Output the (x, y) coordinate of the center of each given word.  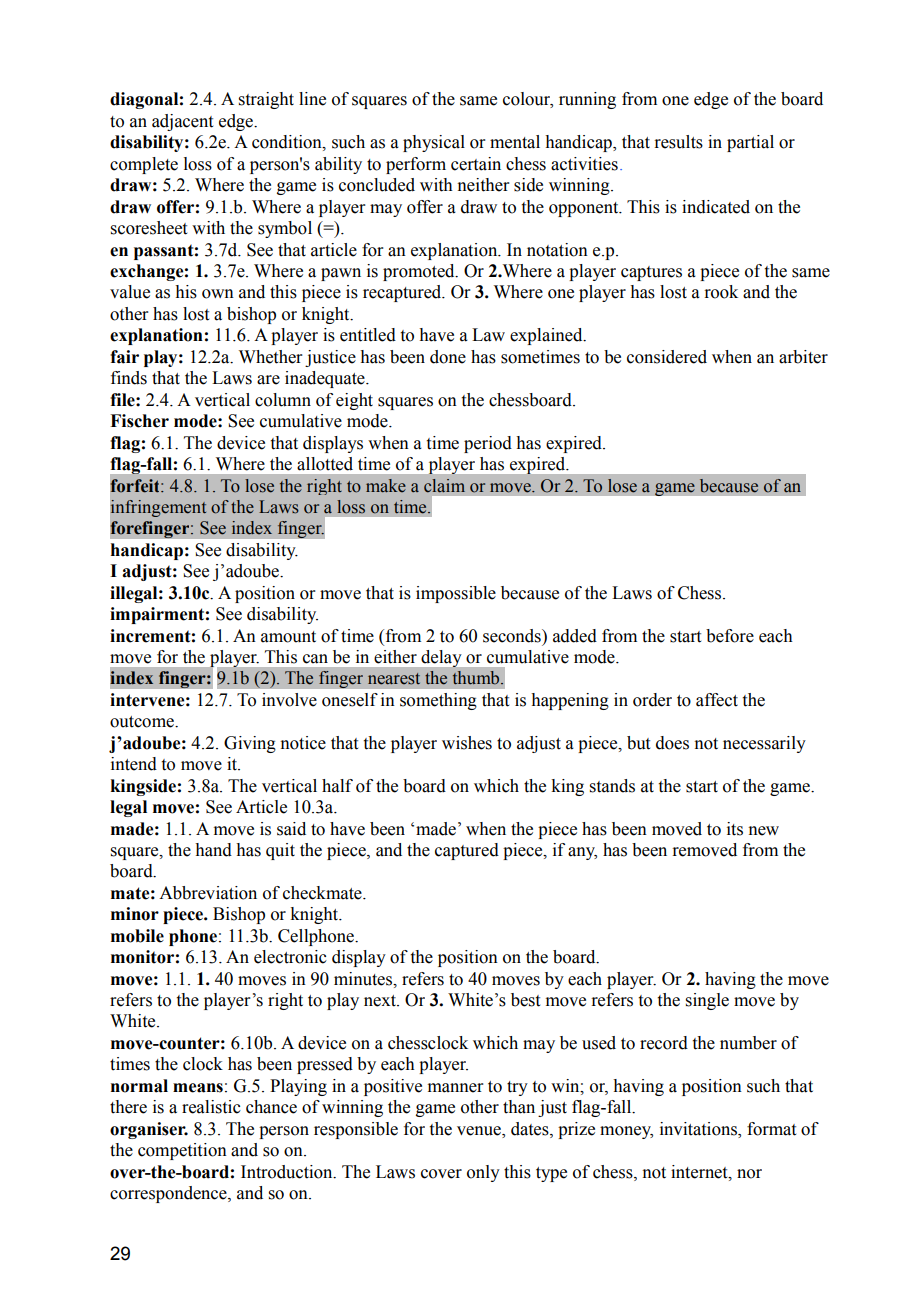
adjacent (182, 122)
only (483, 1173)
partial (750, 143)
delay (441, 658)
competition (182, 1151)
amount (288, 637)
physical (434, 143)
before (730, 636)
